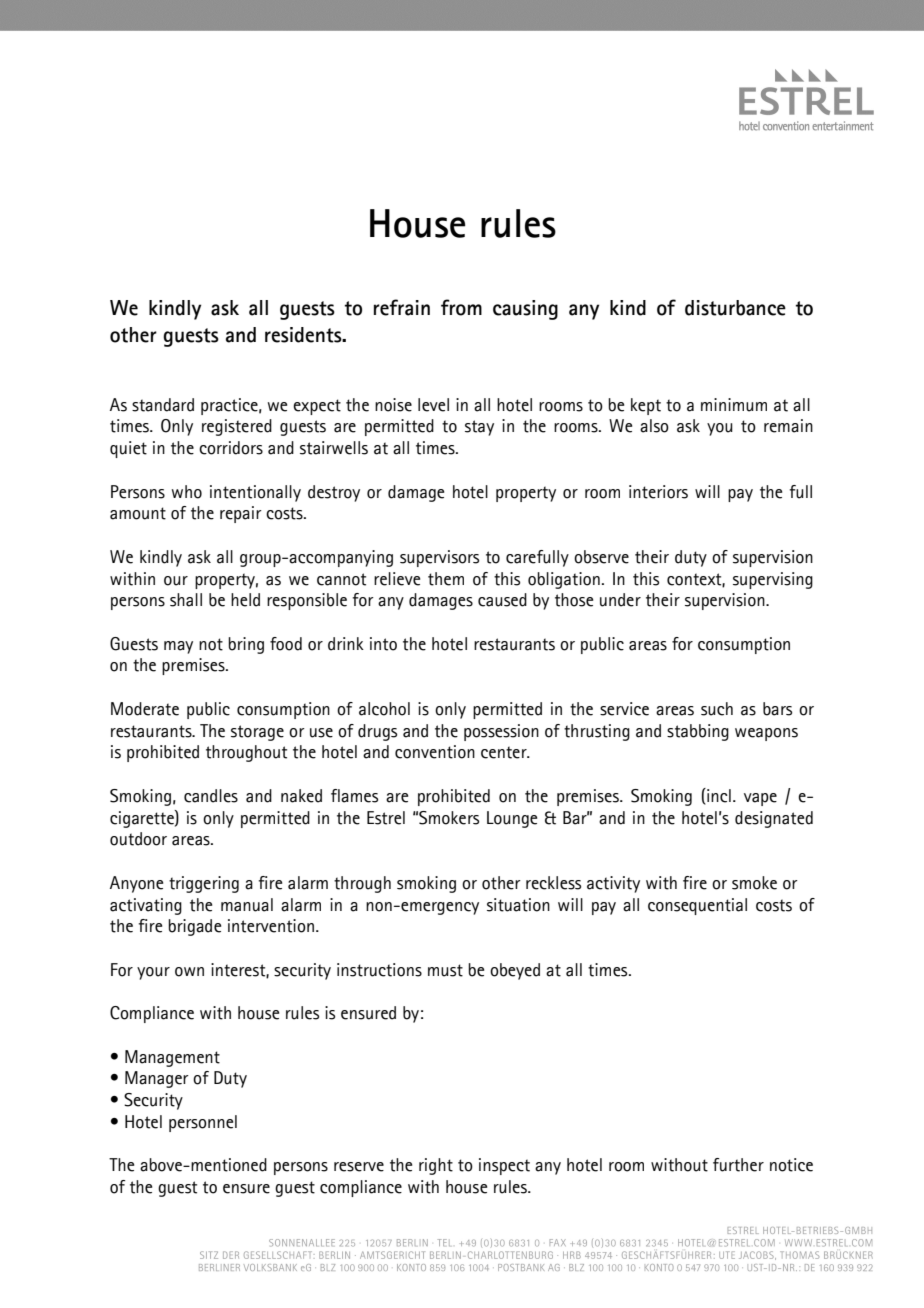  I want to click on disturbance, so click(735, 308).
